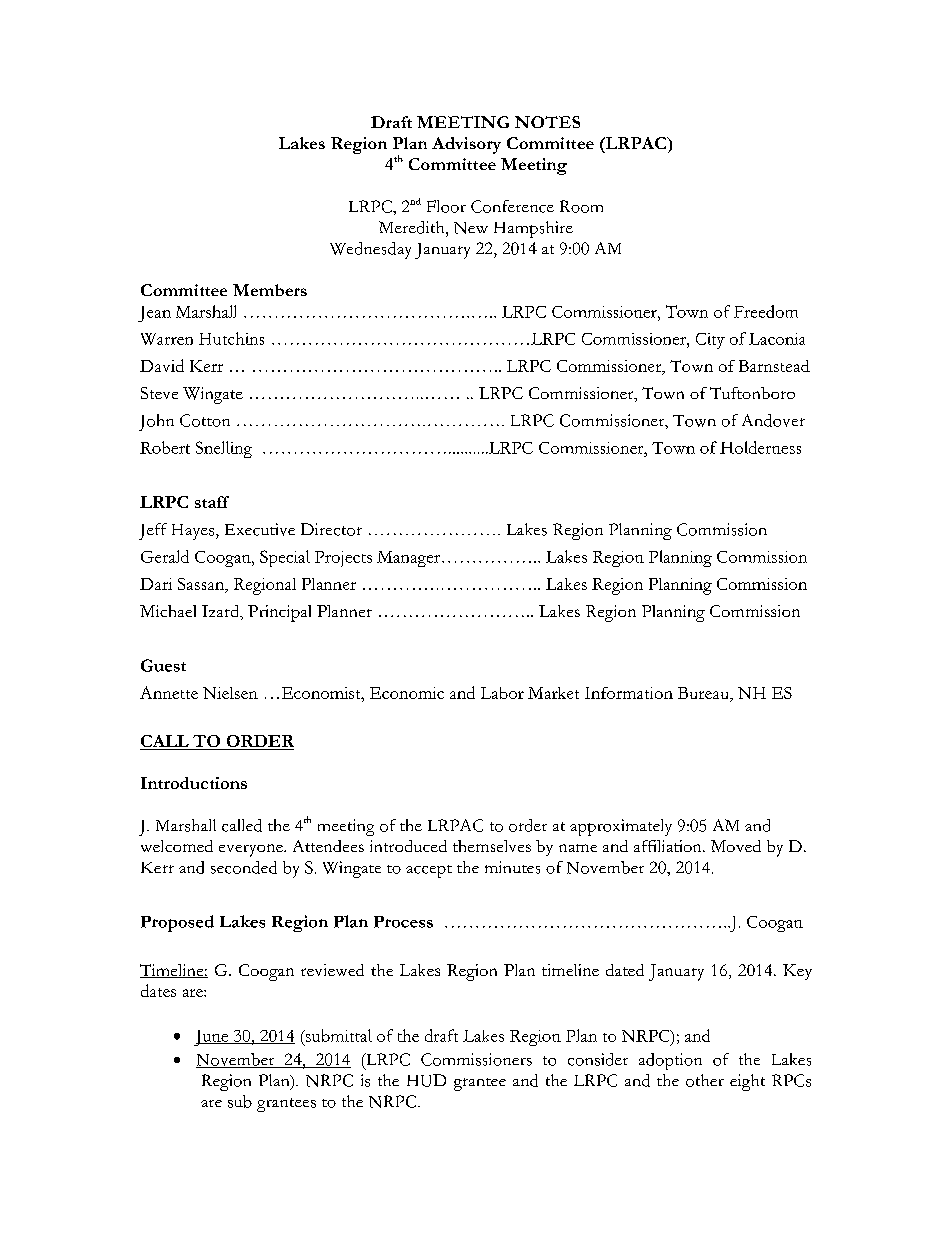 This page has width=952, height=1233. What do you see at coordinates (224, 449) in the page?
I see `Snelling` at bounding box center [224, 449].
